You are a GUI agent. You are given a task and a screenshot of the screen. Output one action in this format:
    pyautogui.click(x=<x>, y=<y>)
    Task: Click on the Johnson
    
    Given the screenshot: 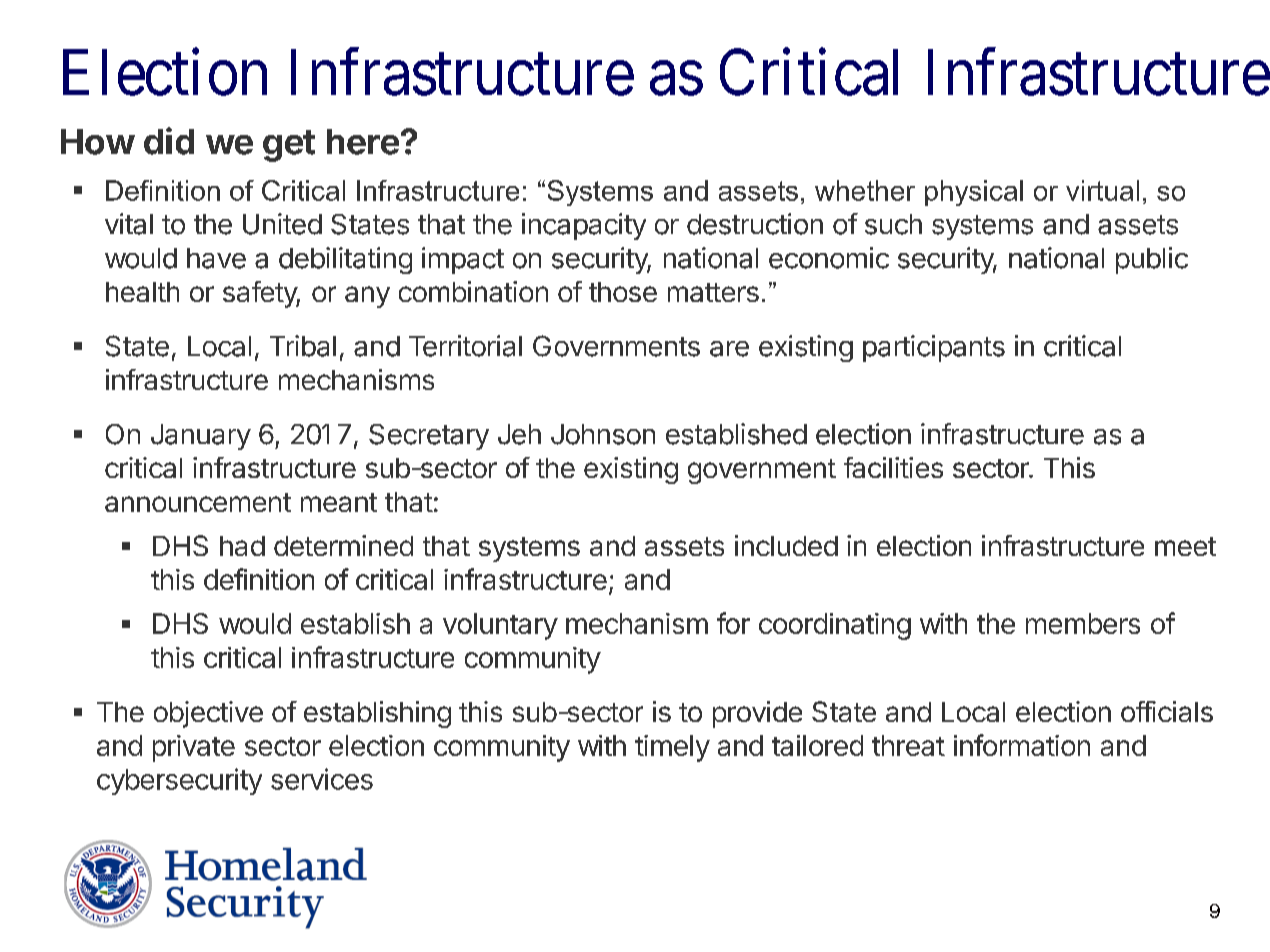 What is the action you would take?
    pyautogui.click(x=603, y=434)
